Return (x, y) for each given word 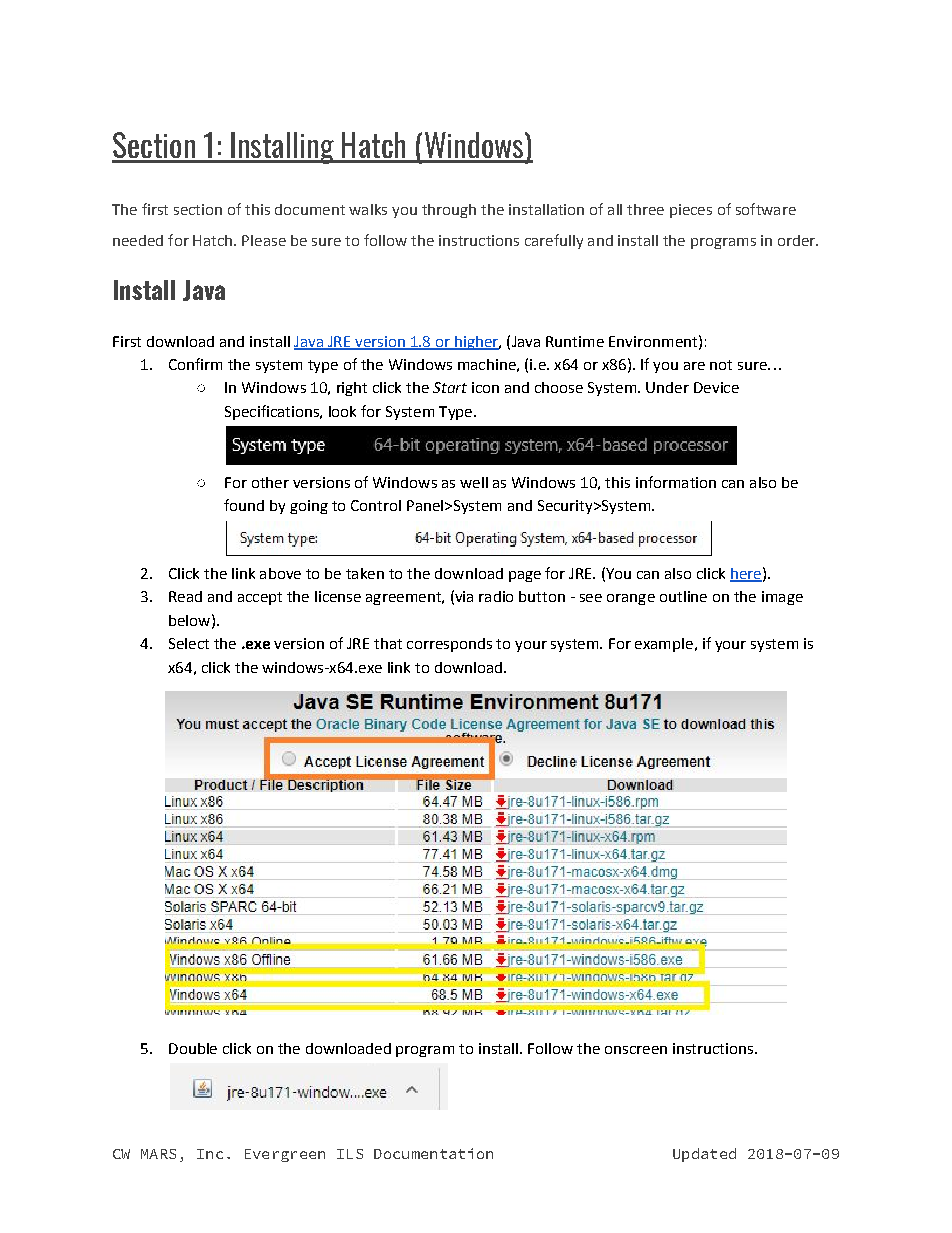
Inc (210, 1154)
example (664, 645)
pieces (691, 211)
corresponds (449, 645)
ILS (350, 1154)
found (244, 505)
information (676, 482)
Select (189, 643)
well (474, 482)
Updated (704, 1155)
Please (264, 240)
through (449, 211)
